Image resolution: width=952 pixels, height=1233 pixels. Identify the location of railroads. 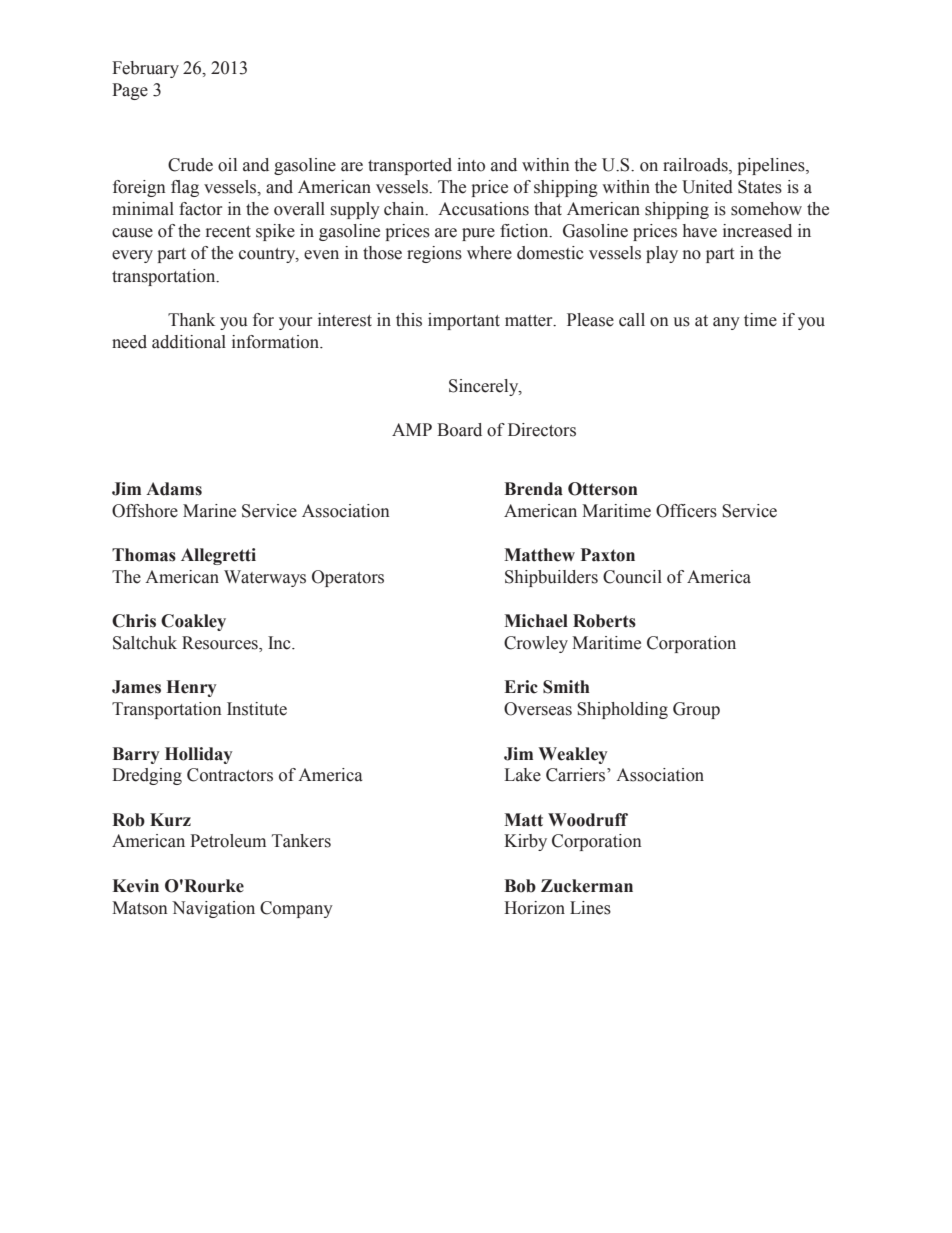
(696, 166).
